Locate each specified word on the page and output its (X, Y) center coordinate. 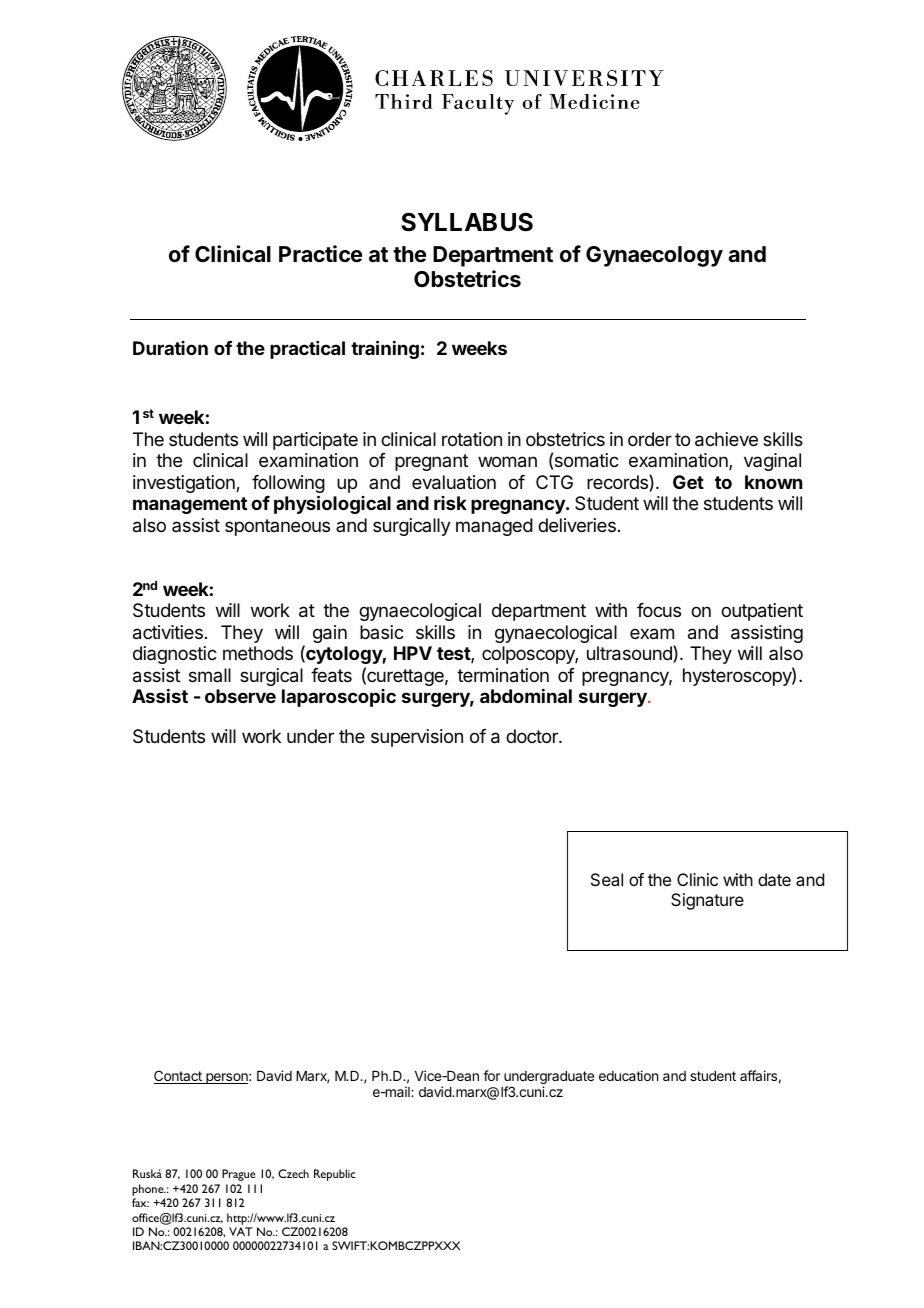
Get (688, 482)
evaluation (454, 482)
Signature (707, 901)
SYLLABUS (467, 222)
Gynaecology (654, 256)
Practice (320, 254)
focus (659, 610)
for (491, 1075)
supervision (417, 738)
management (190, 505)
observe (240, 696)
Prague (239, 1175)
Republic (334, 1175)
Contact (179, 1077)
